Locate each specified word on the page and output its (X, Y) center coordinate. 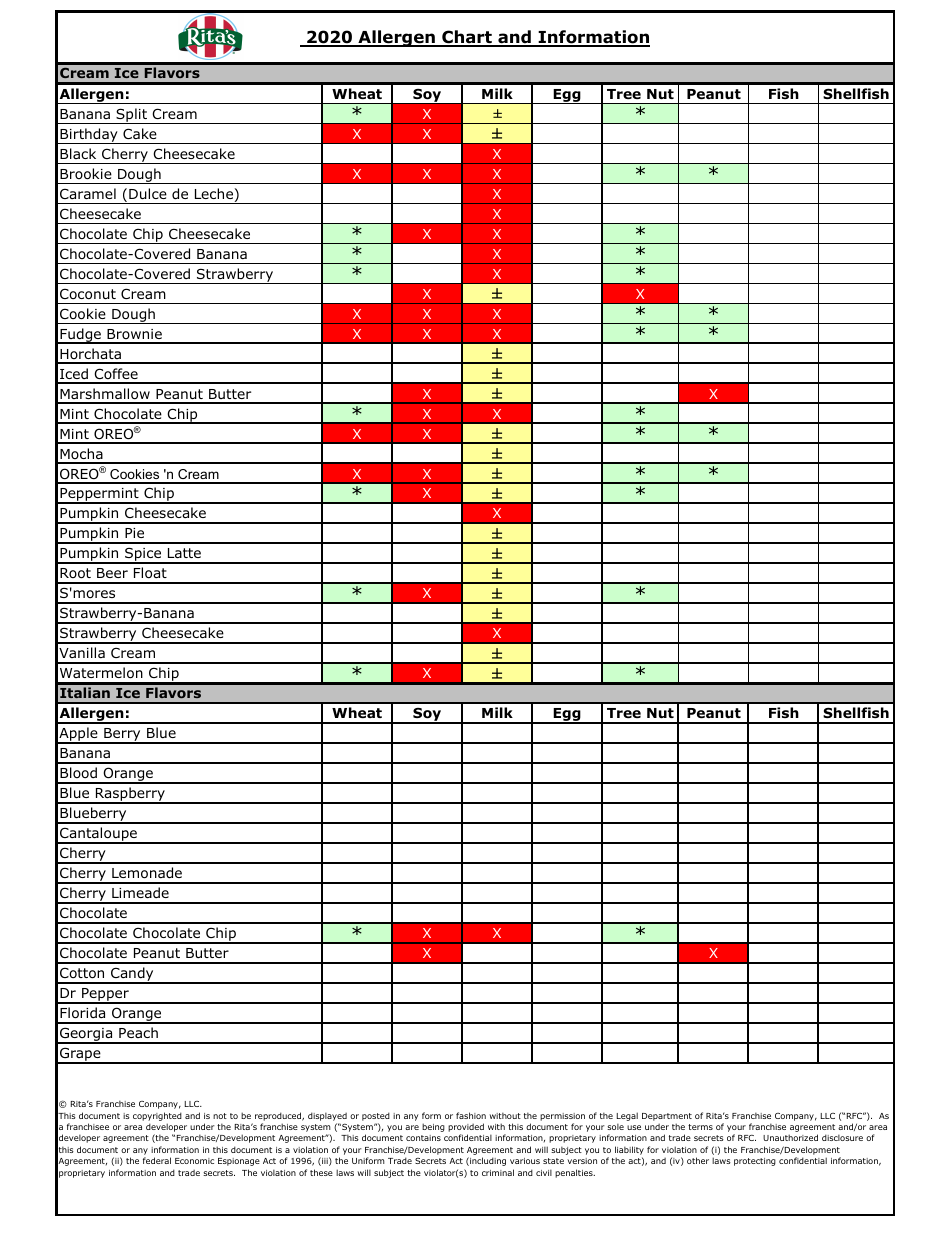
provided (466, 1129)
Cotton (82, 973)
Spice (143, 556)
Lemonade (147, 873)
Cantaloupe (98, 835)
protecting (755, 1162)
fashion (471, 1115)
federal (157, 1160)
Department (667, 1117)
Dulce (148, 193)
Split (132, 116)
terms (700, 1127)
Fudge (80, 336)
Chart (467, 38)
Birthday (89, 136)
